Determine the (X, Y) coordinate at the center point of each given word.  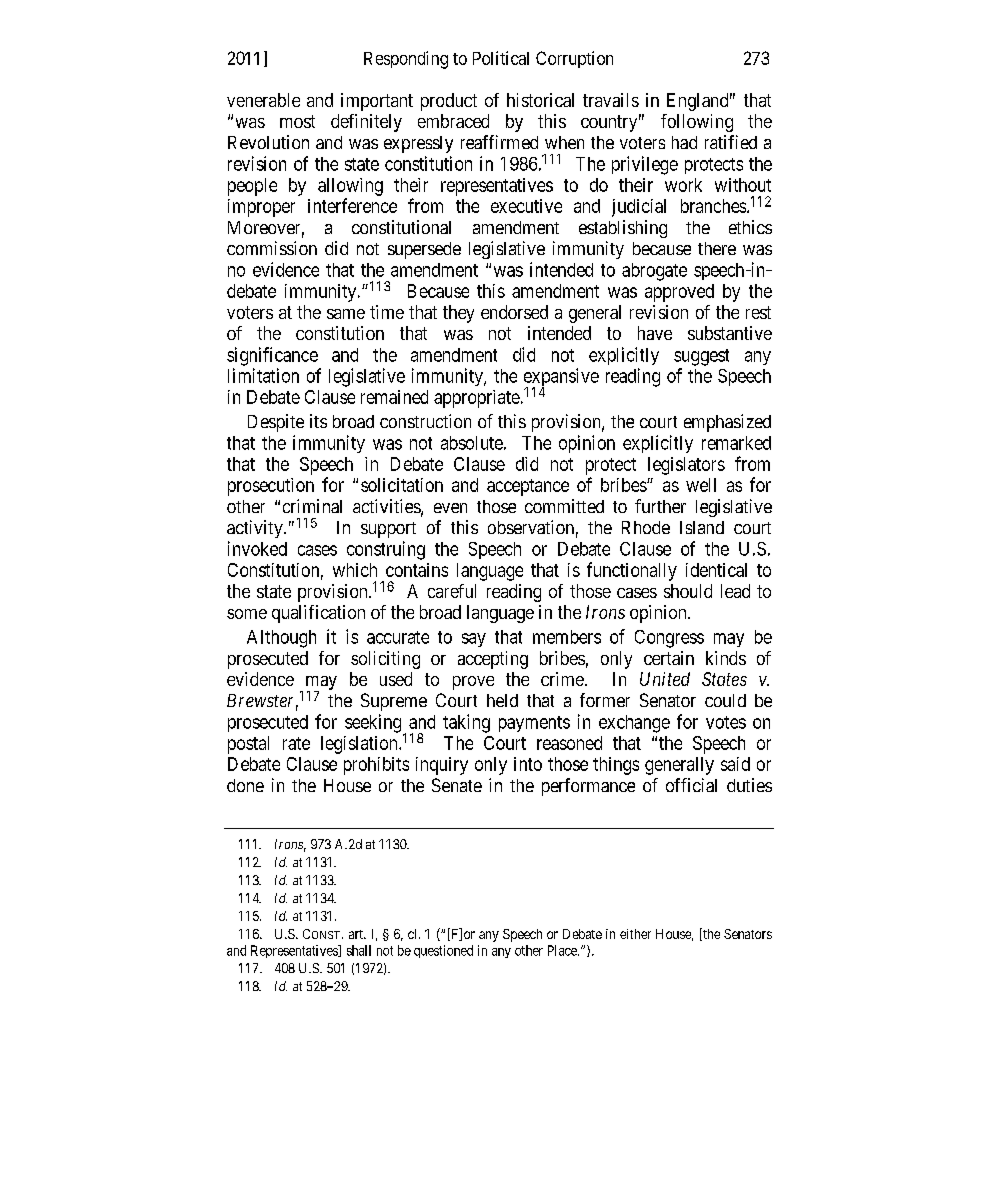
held (502, 700)
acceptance (528, 487)
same (346, 314)
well (701, 485)
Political (501, 58)
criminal (312, 506)
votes (726, 722)
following (697, 123)
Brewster (262, 702)
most (297, 121)
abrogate (654, 272)
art (357, 934)
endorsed (514, 312)
